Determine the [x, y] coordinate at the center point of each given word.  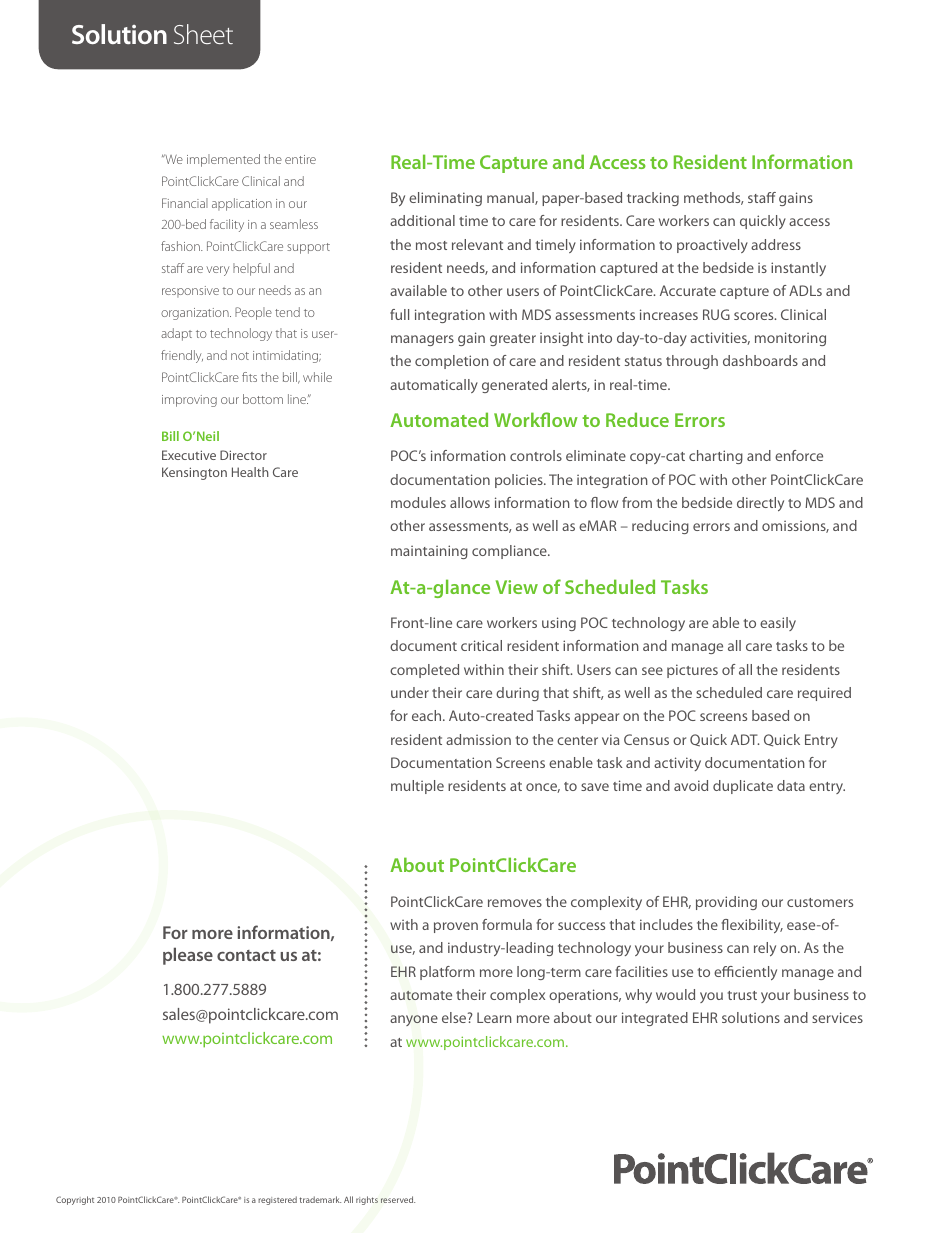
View [517, 587]
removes [515, 903]
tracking [653, 199]
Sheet [203, 34]
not [240, 356]
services [837, 1017]
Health [250, 472]
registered [277, 1200]
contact [246, 955]
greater [513, 340]
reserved [398, 1199]
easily [778, 624]
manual [511, 198]
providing [726, 903]
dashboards [760, 360]
